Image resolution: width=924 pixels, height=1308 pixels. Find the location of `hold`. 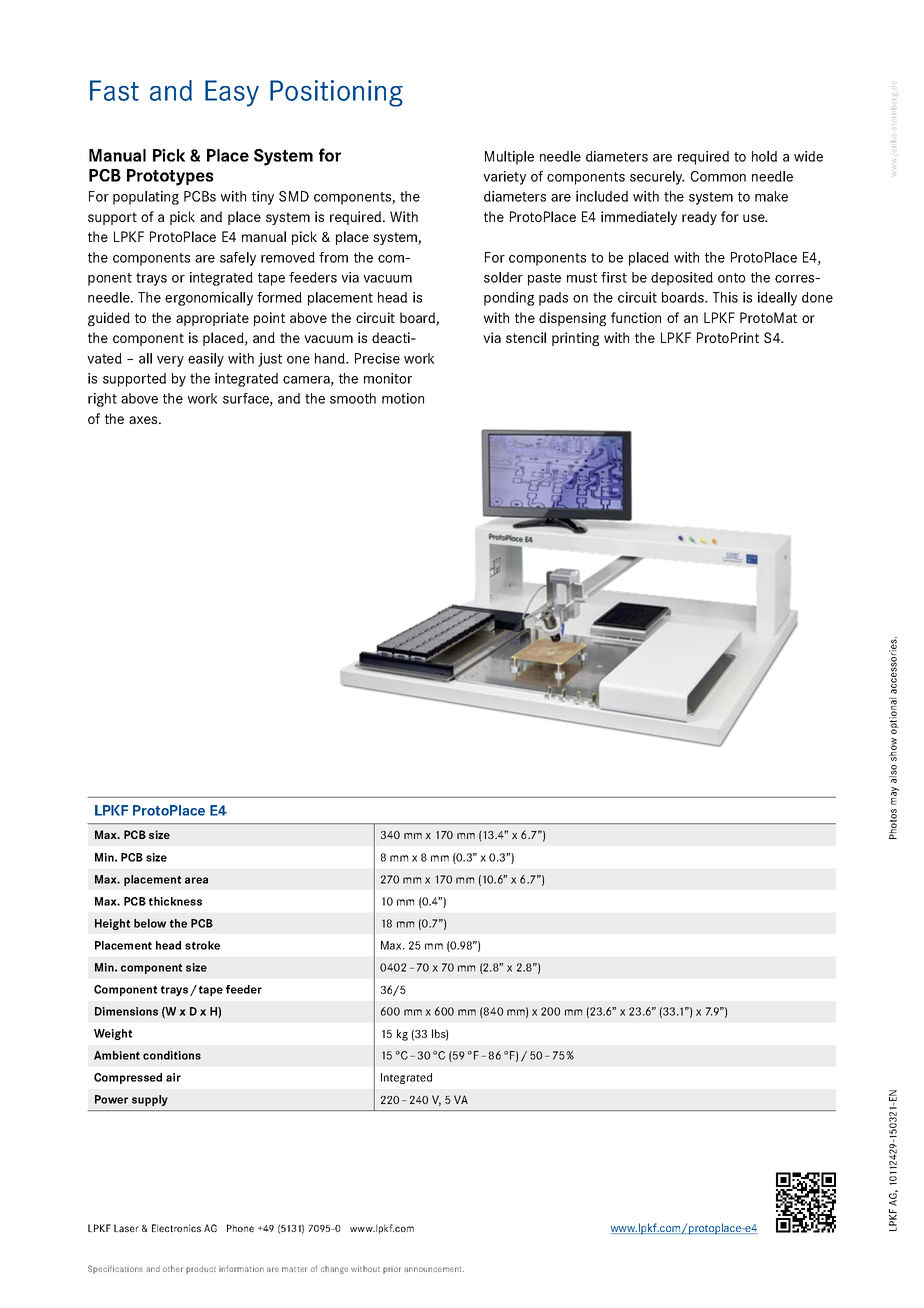

hold is located at coordinates (764, 156).
